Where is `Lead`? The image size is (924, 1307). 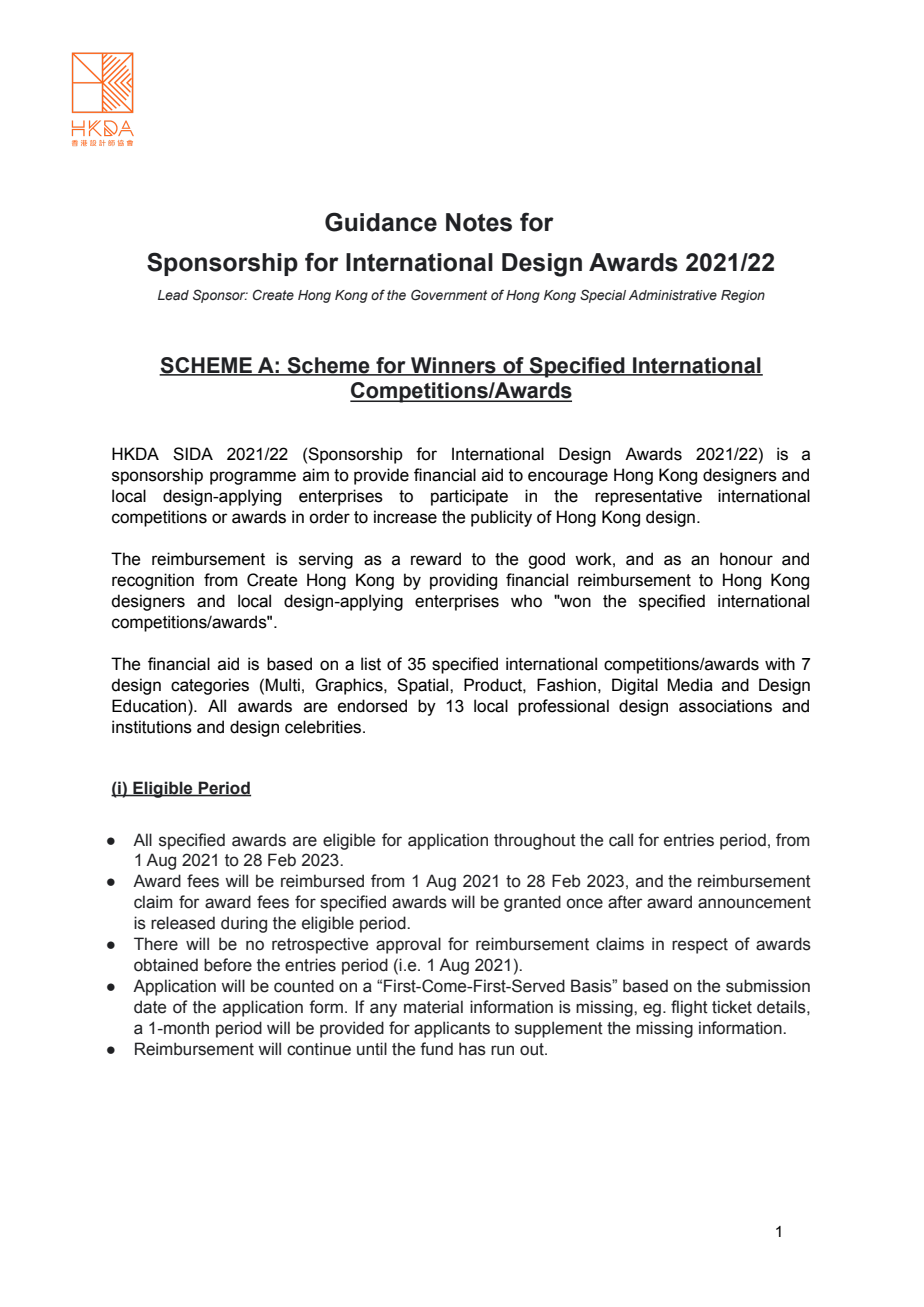 Lead is located at coordinates (173, 295).
